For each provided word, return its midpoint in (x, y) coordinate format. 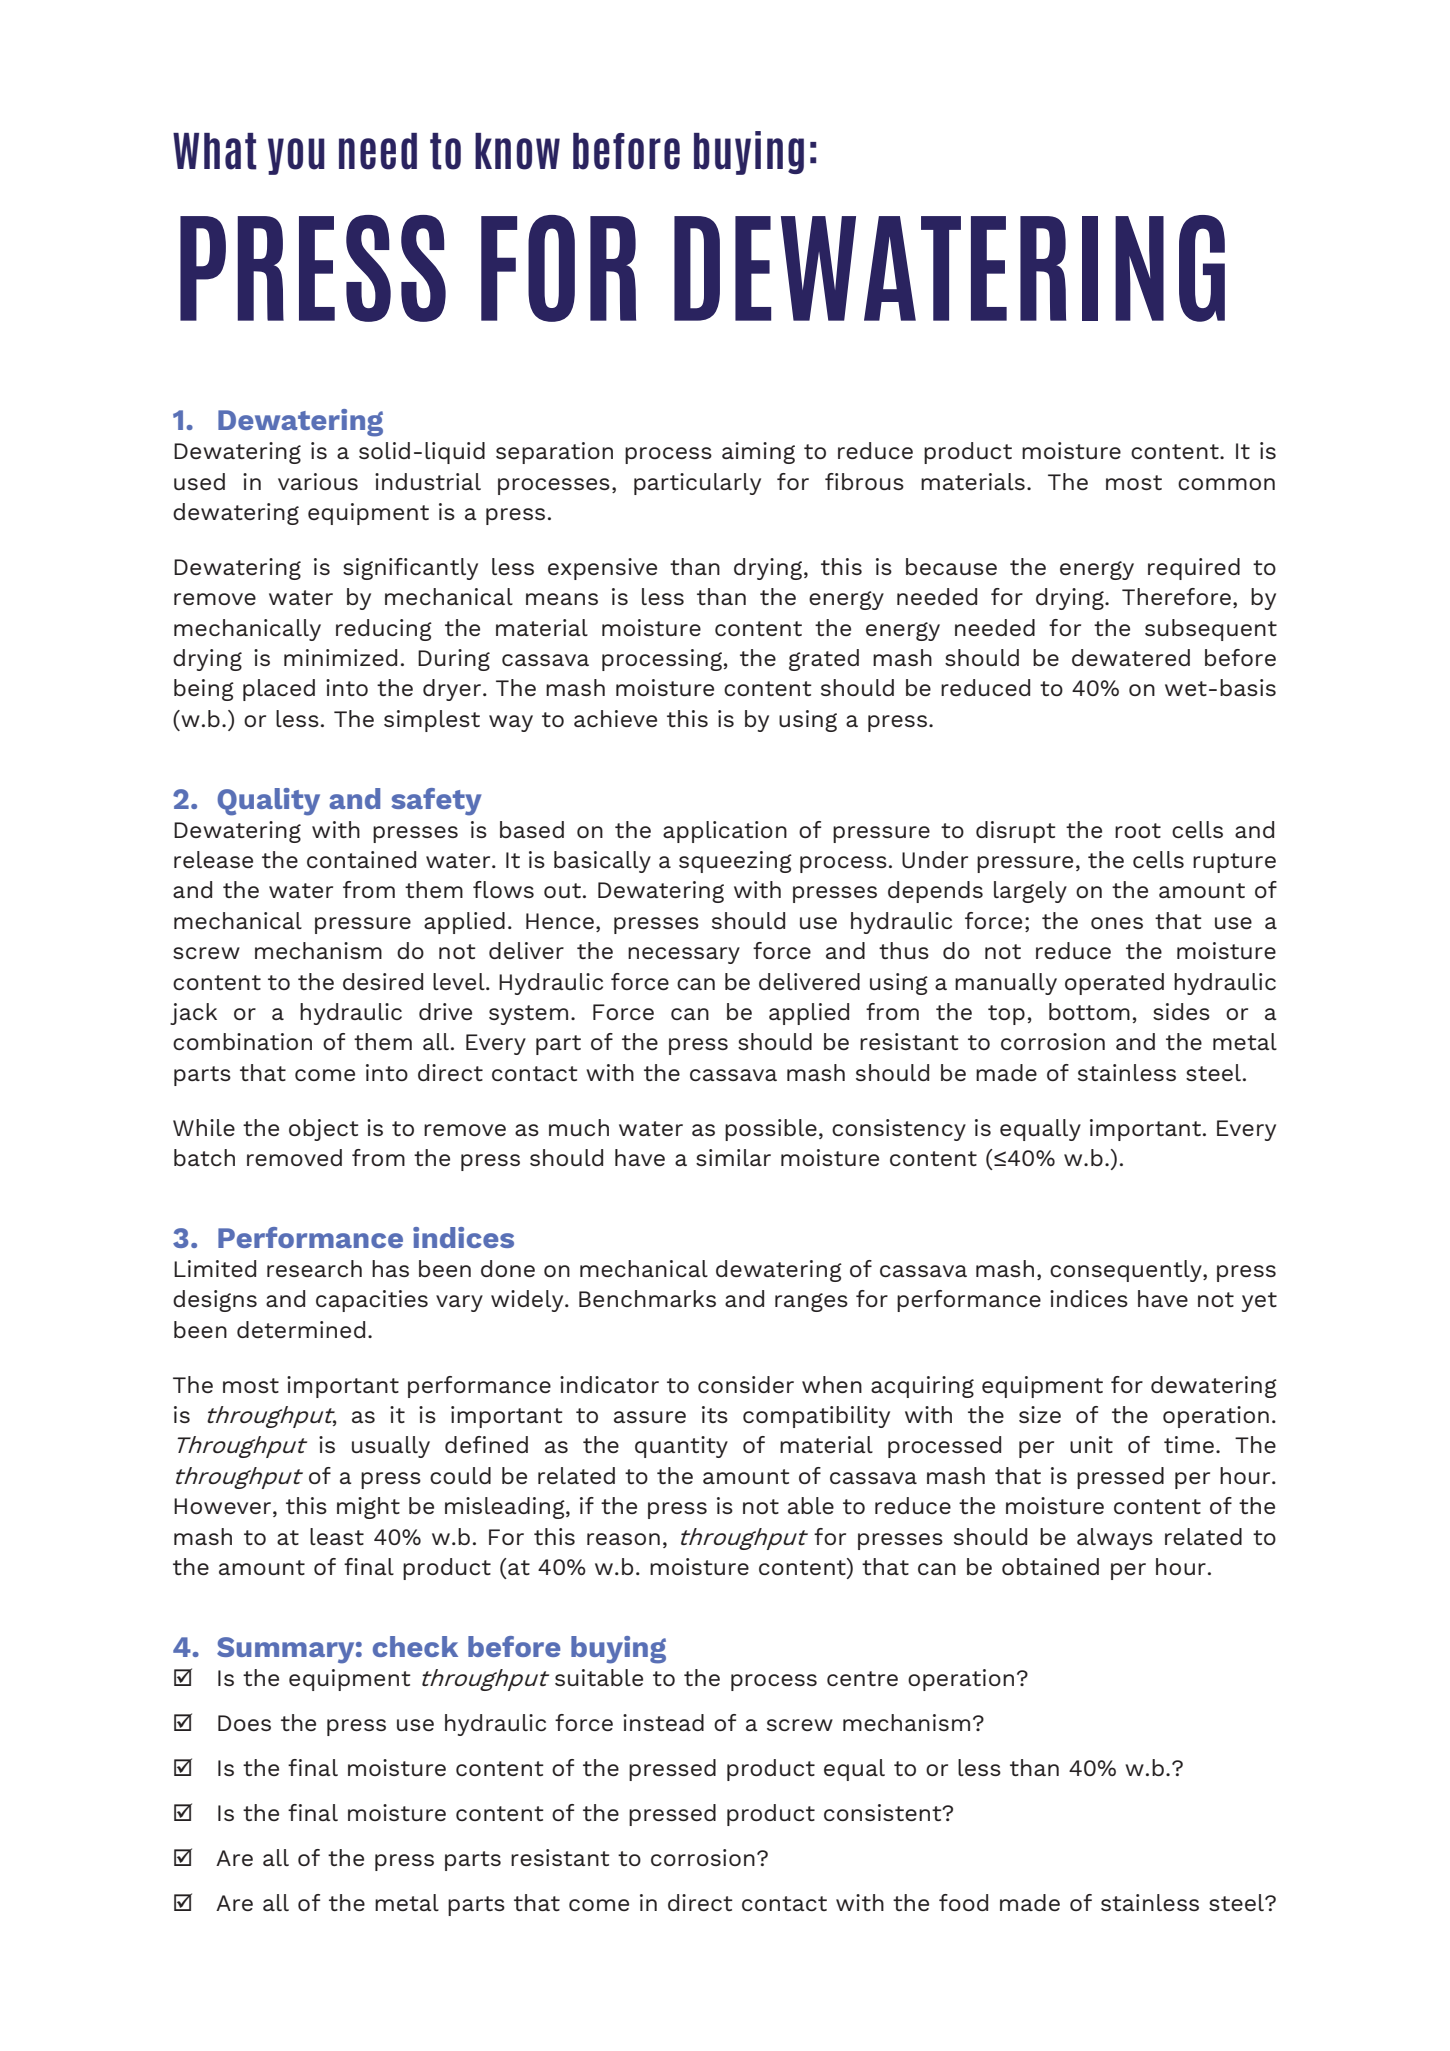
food (963, 1902)
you (296, 156)
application (725, 832)
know (517, 151)
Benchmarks (647, 1298)
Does (244, 1723)
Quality (268, 802)
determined (301, 1329)
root (1138, 830)
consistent (884, 1812)
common (1226, 484)
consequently (1127, 1271)
